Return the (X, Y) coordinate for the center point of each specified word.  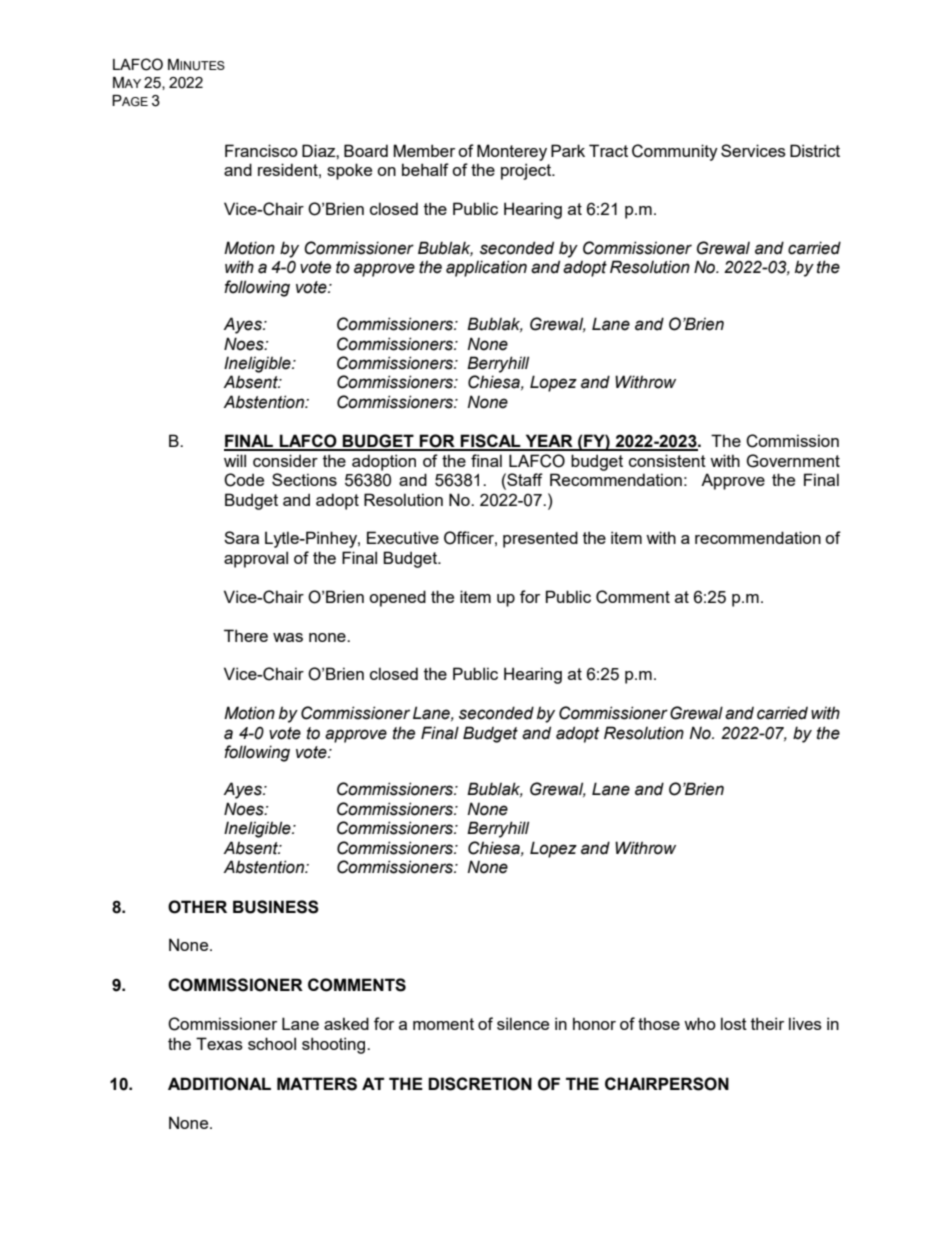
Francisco (261, 150)
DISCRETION (480, 1084)
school (272, 1043)
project (527, 171)
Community (675, 152)
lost (734, 1023)
